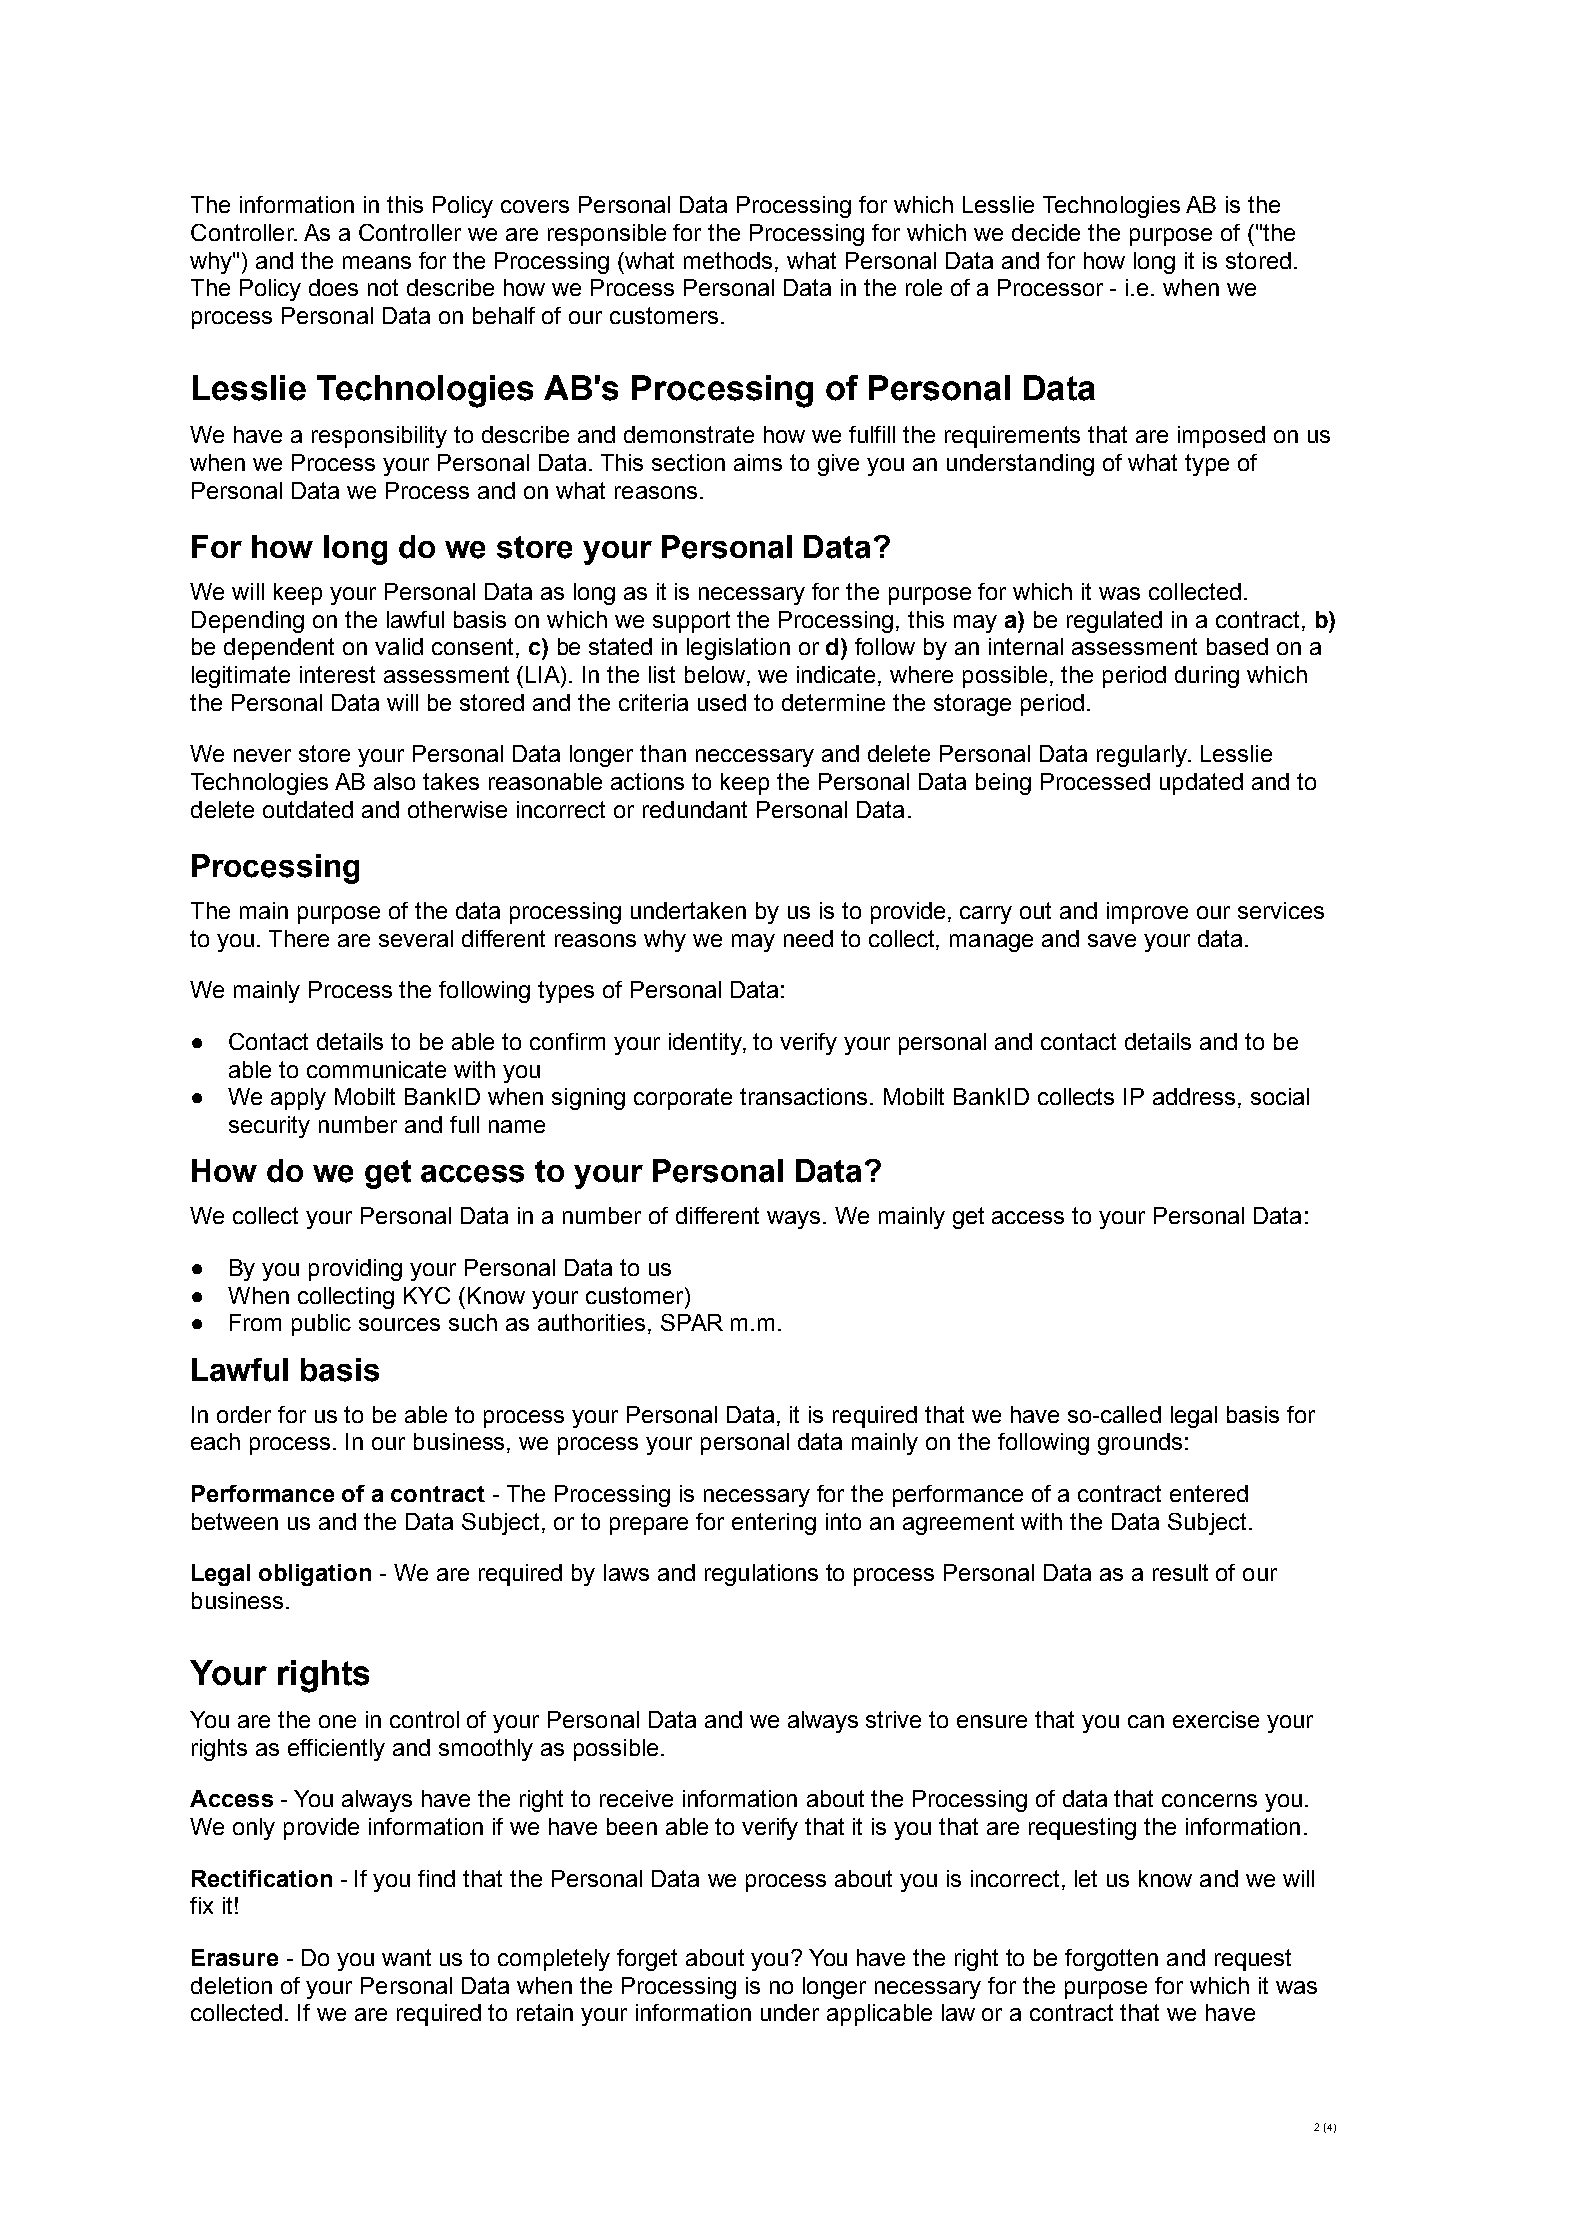  Describe the element at coordinates (333, 287) in the screenshot. I see `does` at that location.
